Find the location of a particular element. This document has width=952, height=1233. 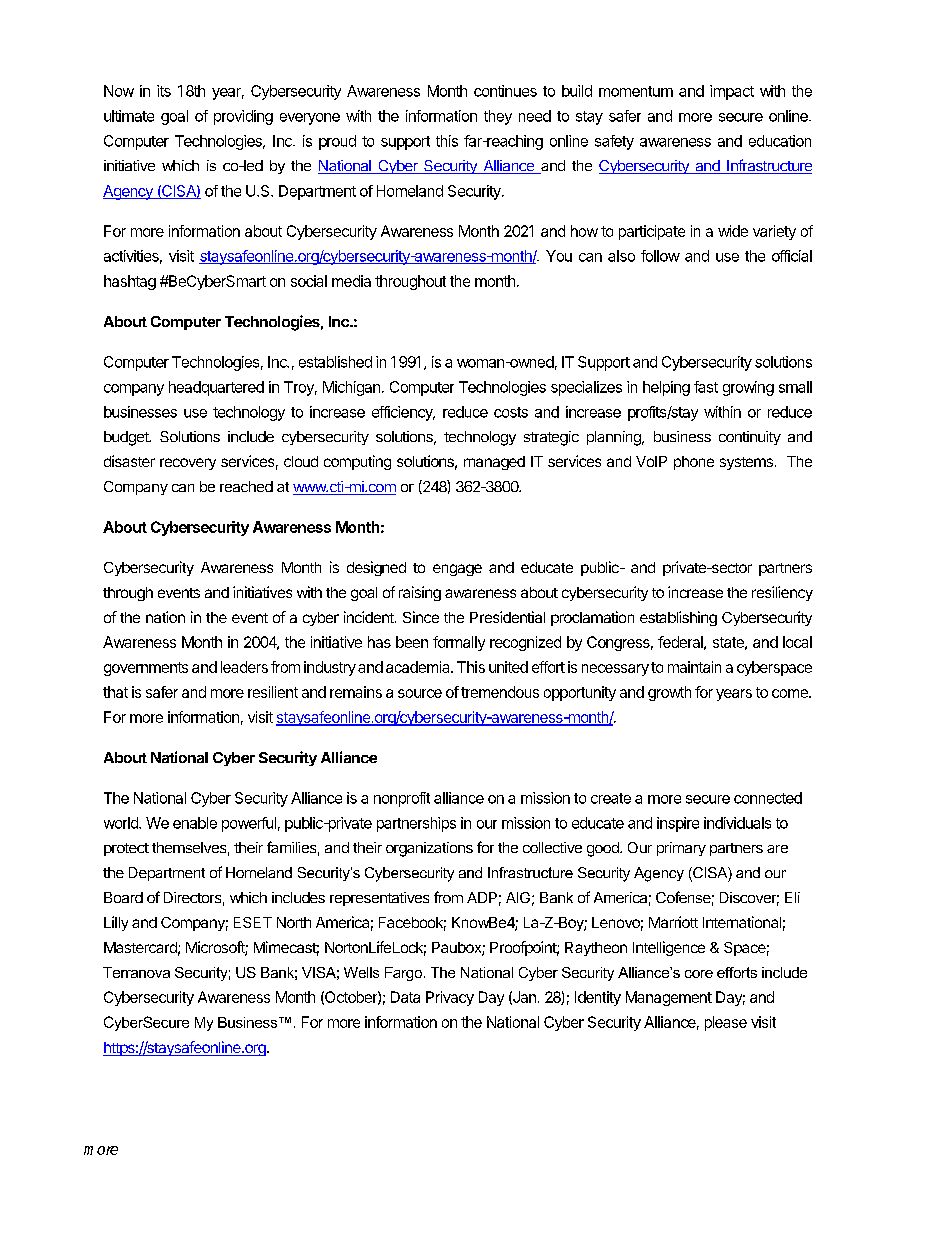

nonprofit is located at coordinates (402, 799).
